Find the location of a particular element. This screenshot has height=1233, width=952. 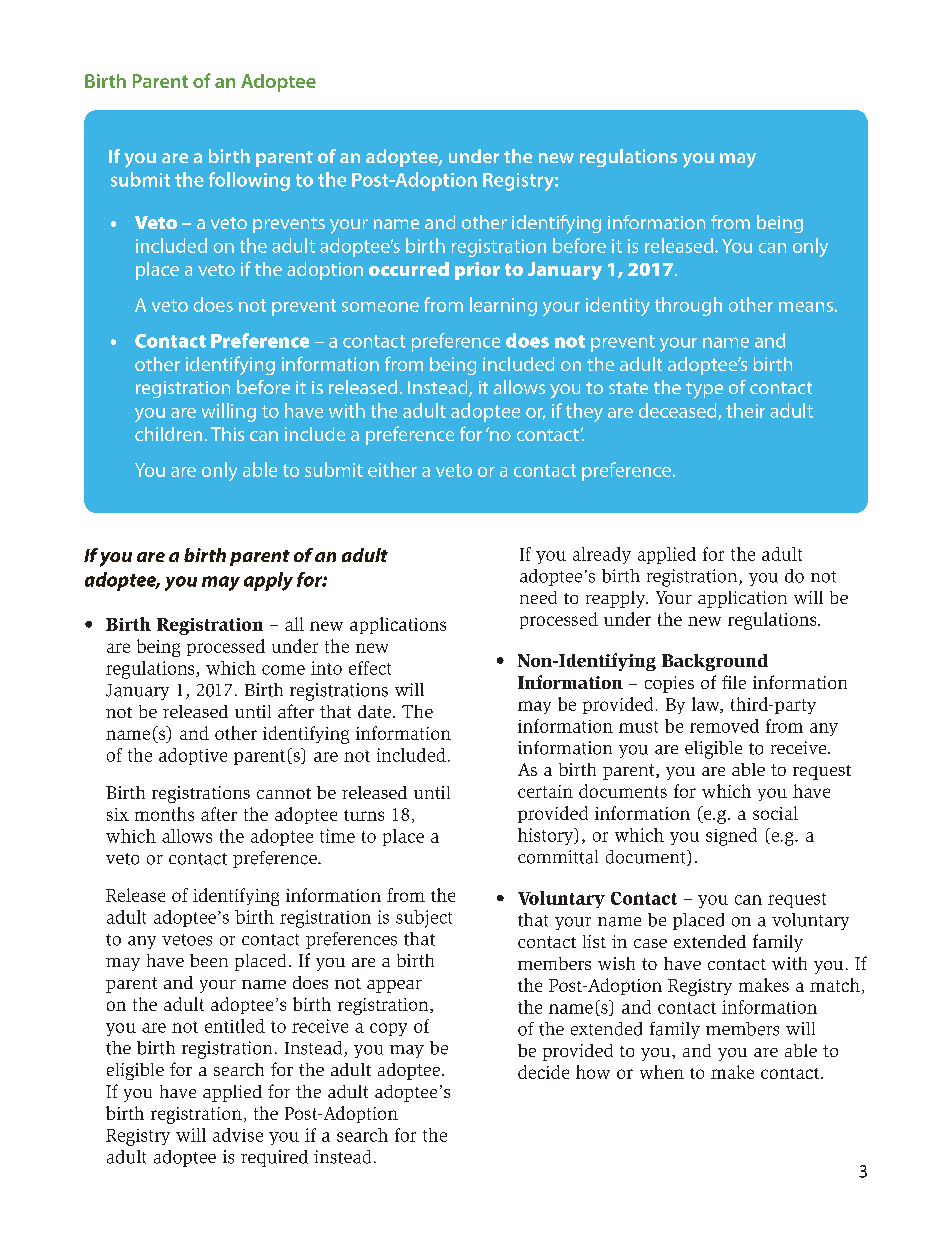

they is located at coordinates (584, 412).
